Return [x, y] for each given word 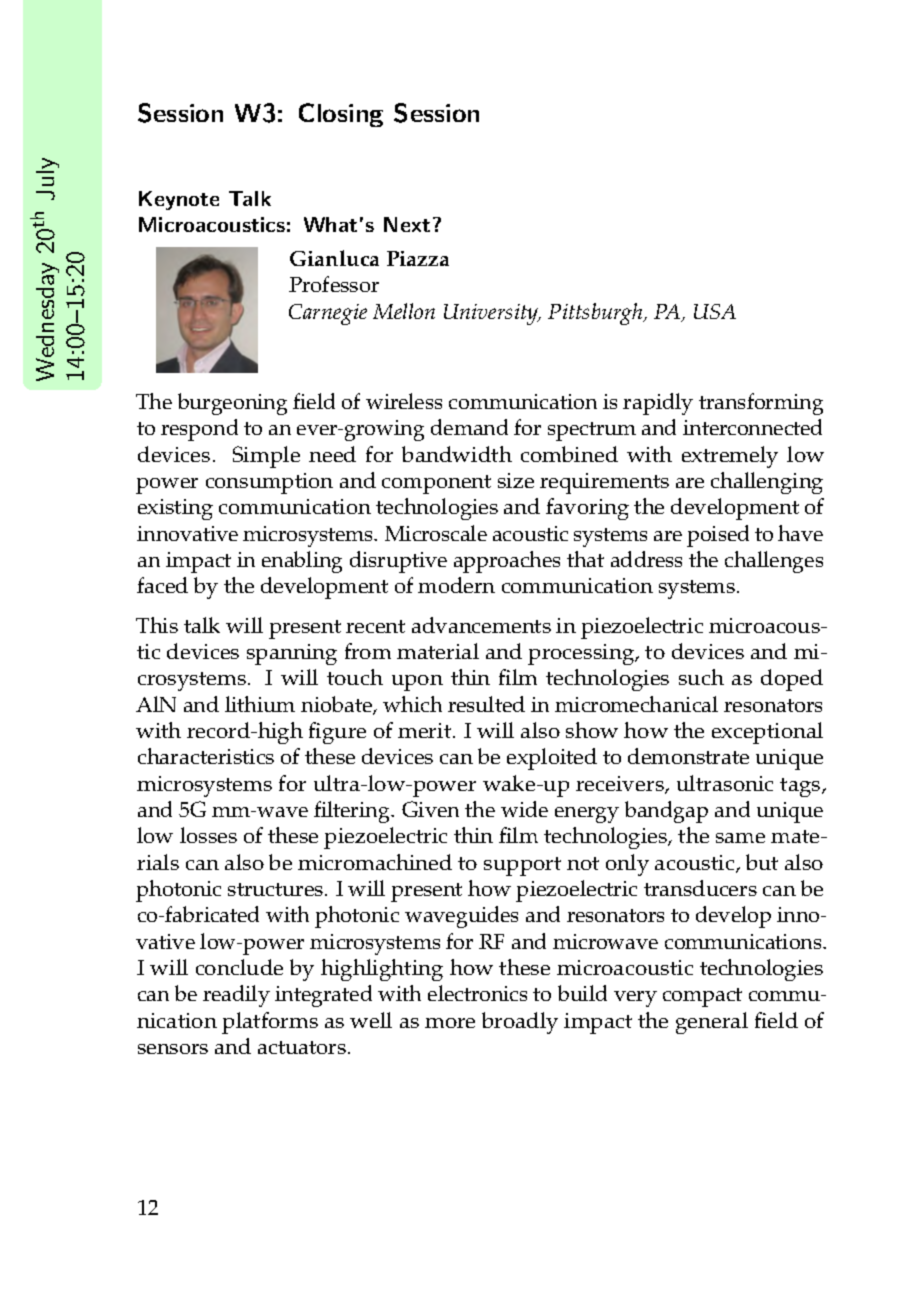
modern [456, 585]
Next [407, 224]
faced [162, 585]
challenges [774, 562]
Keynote [179, 200]
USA [715, 311]
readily [236, 996]
